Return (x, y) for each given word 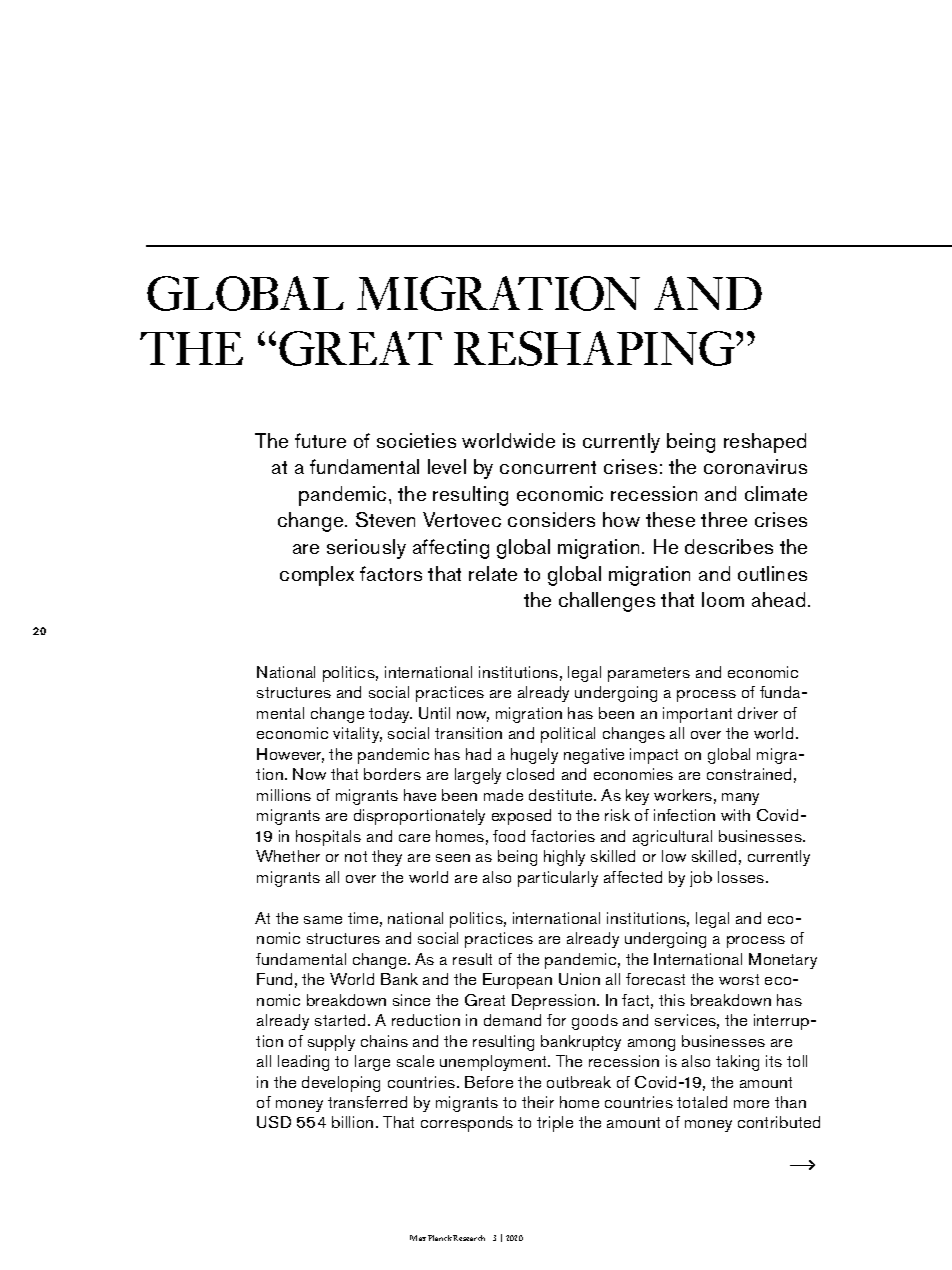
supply (331, 1043)
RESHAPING (595, 348)
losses (742, 877)
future (320, 440)
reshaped (765, 443)
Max (418, 1238)
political (568, 735)
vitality (357, 735)
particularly (558, 879)
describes (729, 546)
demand (512, 1020)
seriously (366, 549)
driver (758, 713)
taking (737, 1063)
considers (551, 519)
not (356, 856)
